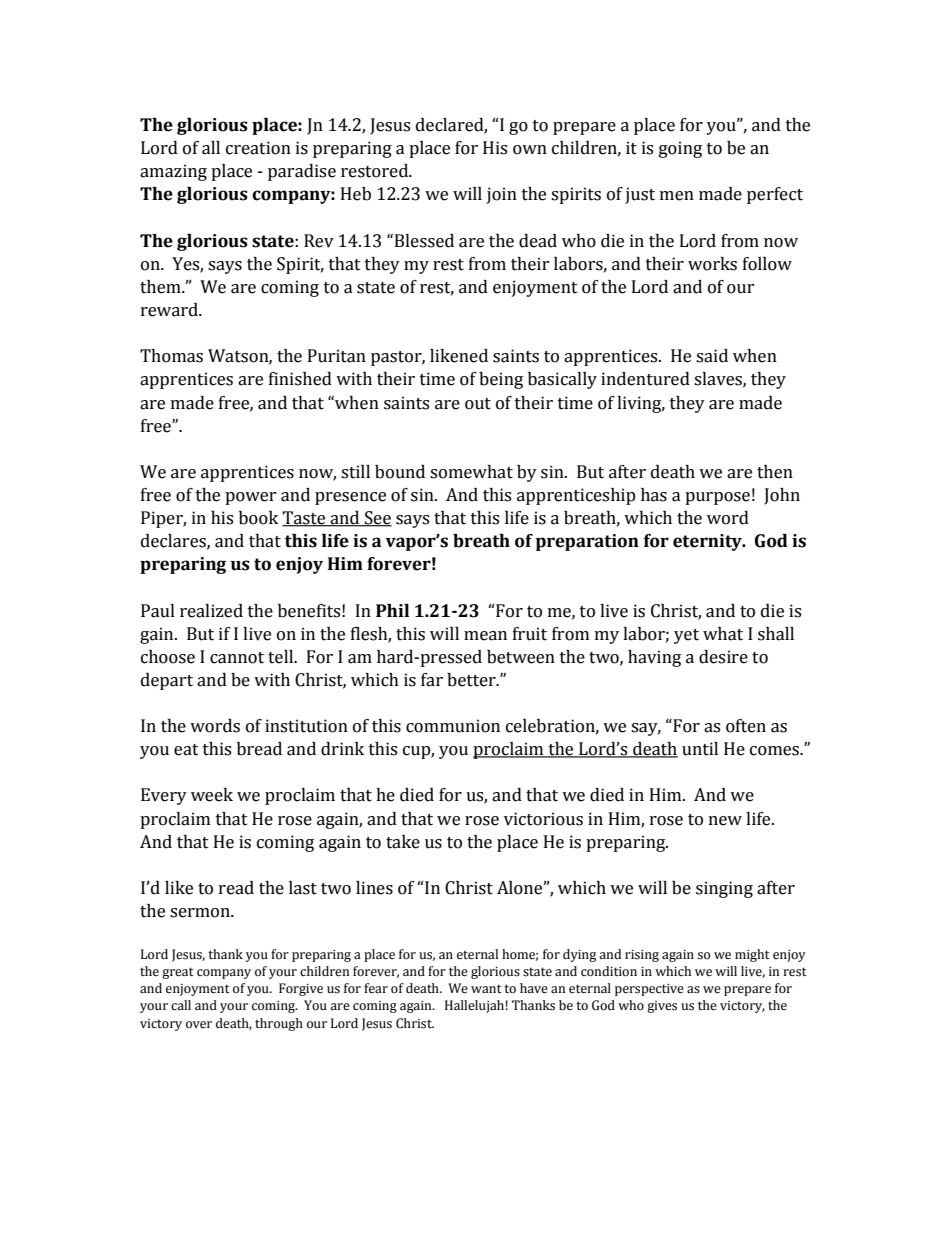  I want to click on join, so click(502, 195).
